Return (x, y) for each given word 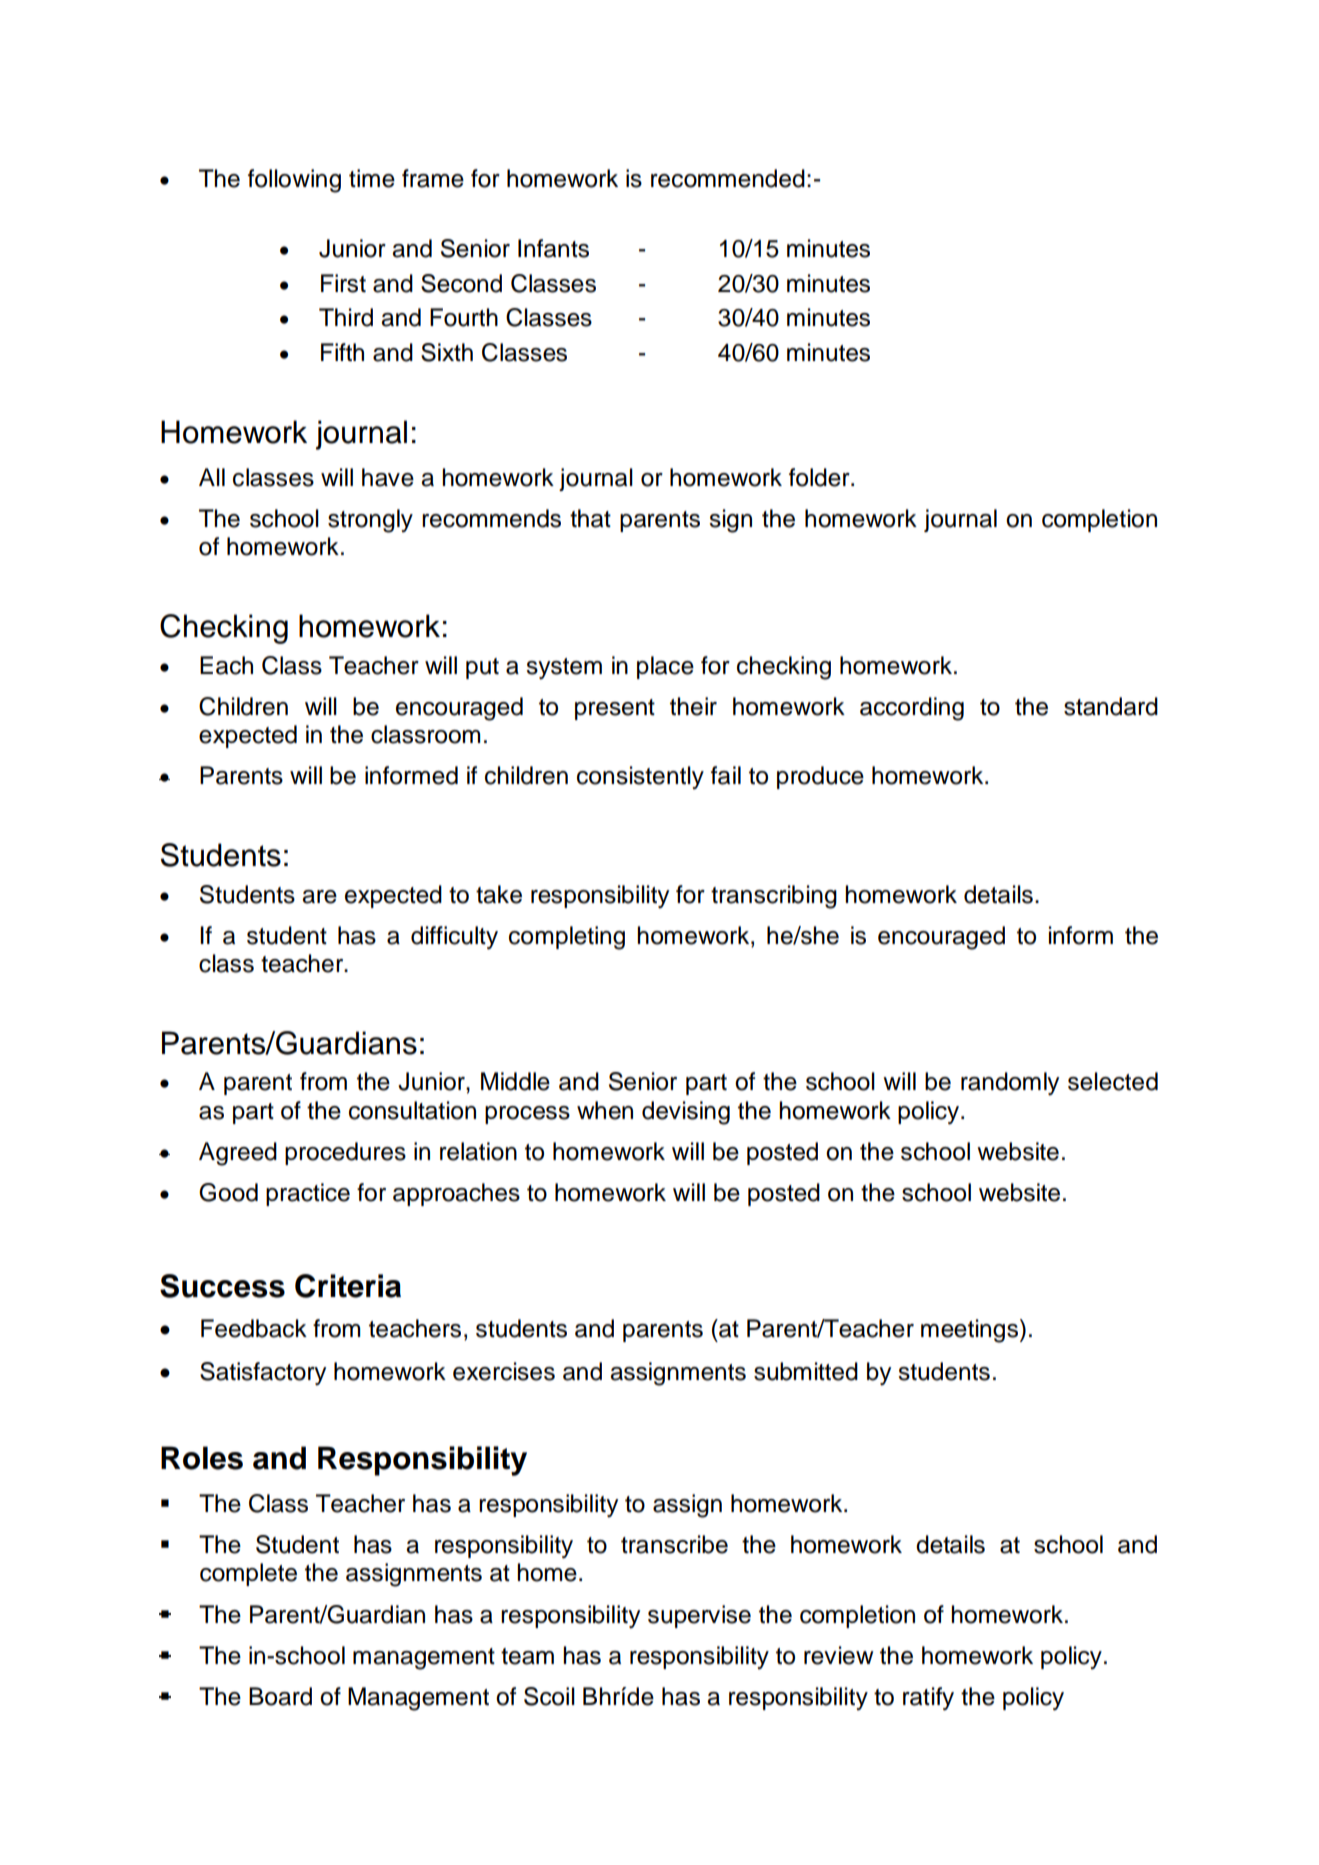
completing (567, 938)
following (294, 181)
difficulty (454, 938)
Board (280, 1696)
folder (820, 477)
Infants (553, 248)
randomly (1010, 1084)
